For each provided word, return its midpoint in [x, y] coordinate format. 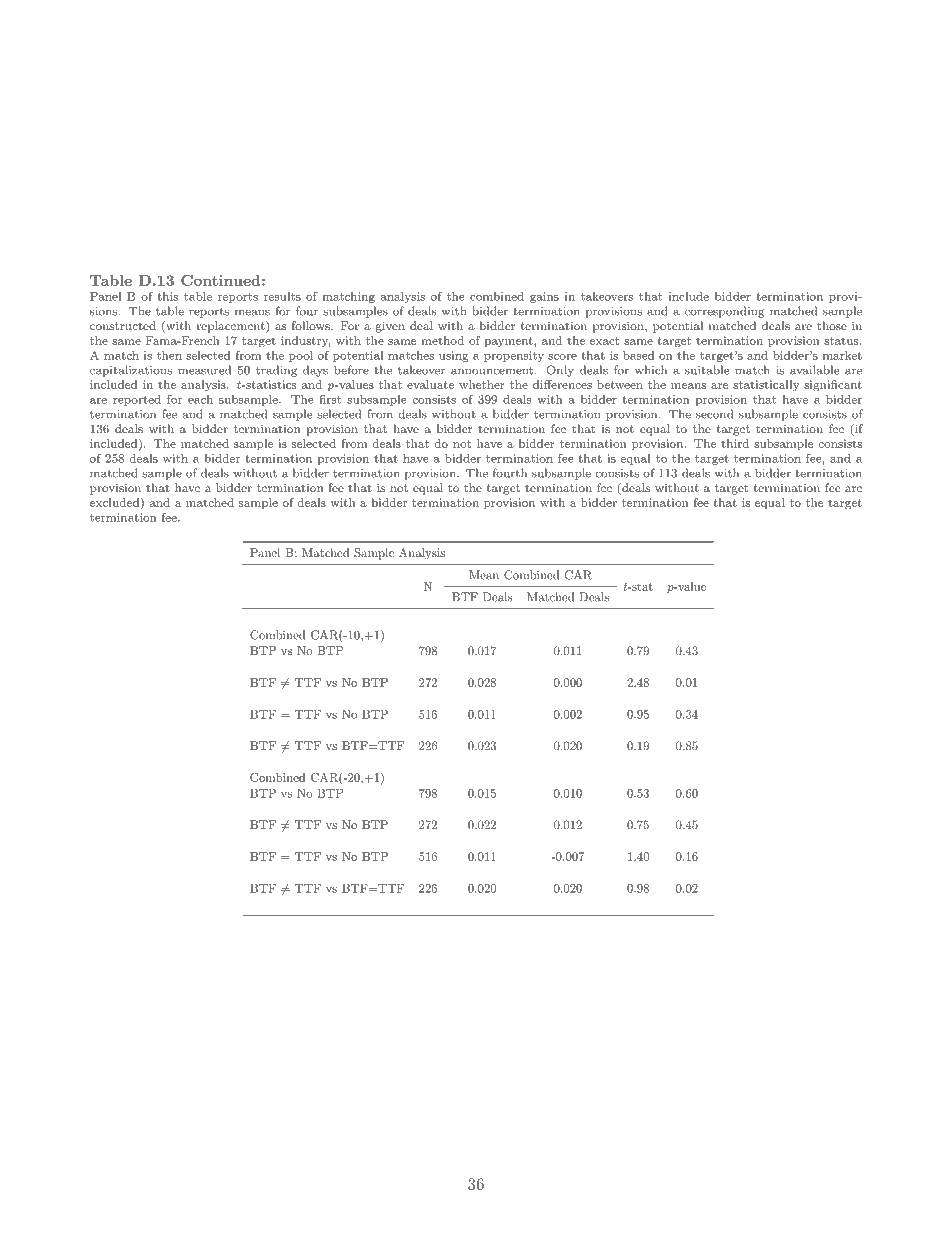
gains [544, 297]
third [735, 443]
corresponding [724, 312]
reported [137, 400]
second [714, 414]
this [167, 296]
